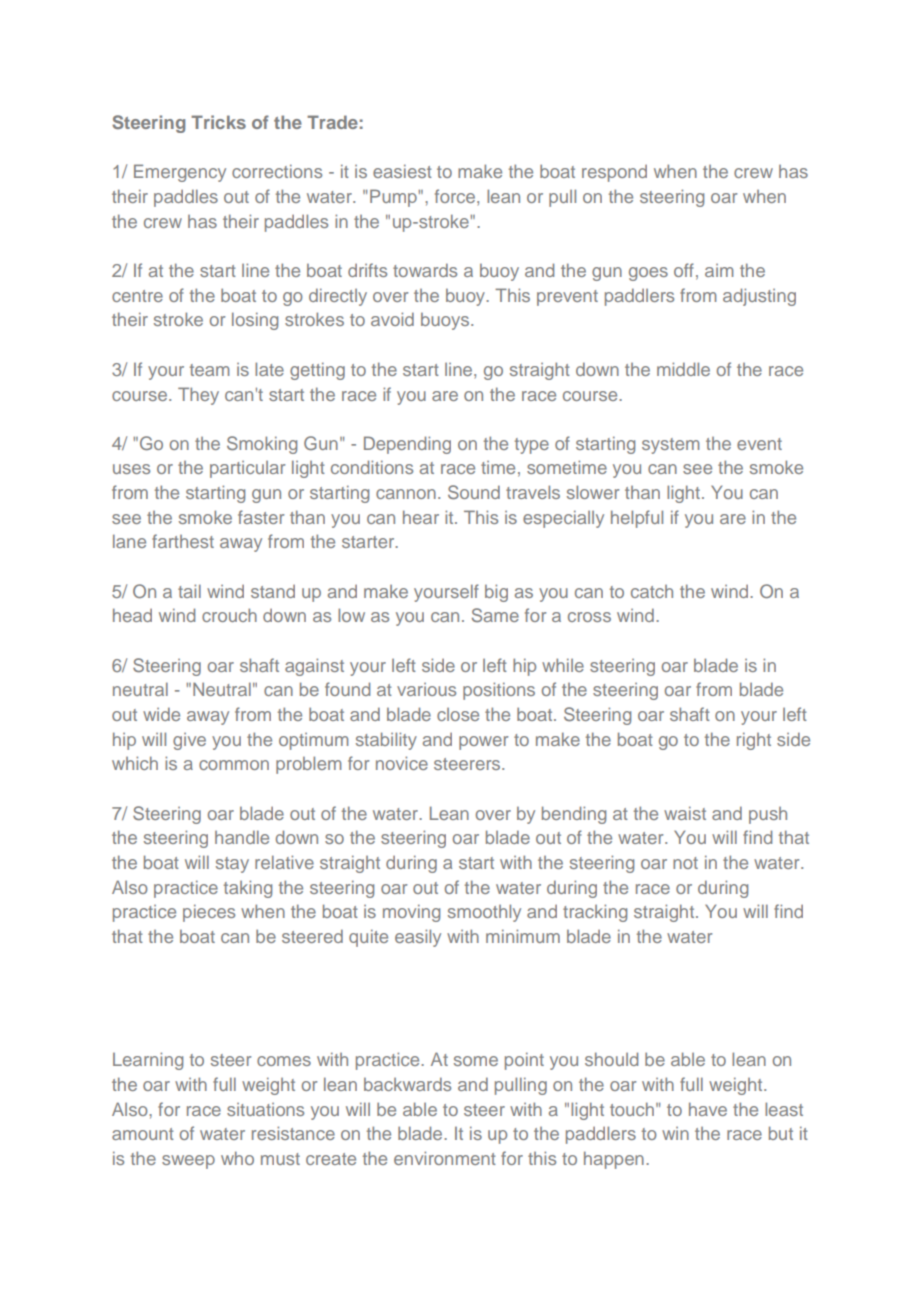 Image resolution: width=924 pixels, height=1308 pixels. I want to click on particular, so click(247, 469).
